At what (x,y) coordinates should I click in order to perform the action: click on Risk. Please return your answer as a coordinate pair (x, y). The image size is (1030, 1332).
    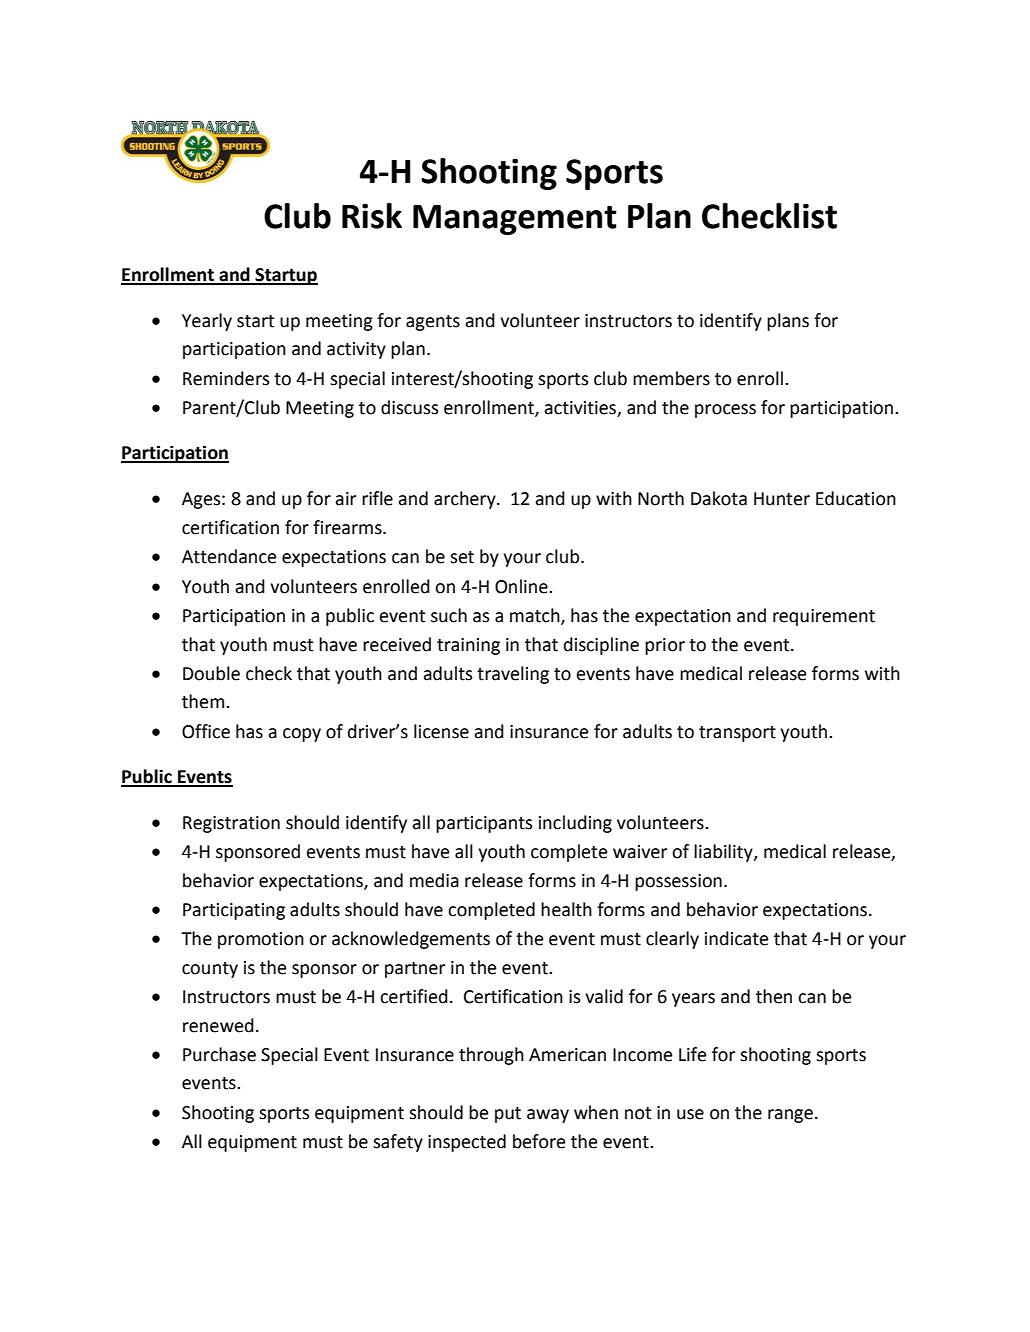
    Looking at the image, I should click on (372, 216).
